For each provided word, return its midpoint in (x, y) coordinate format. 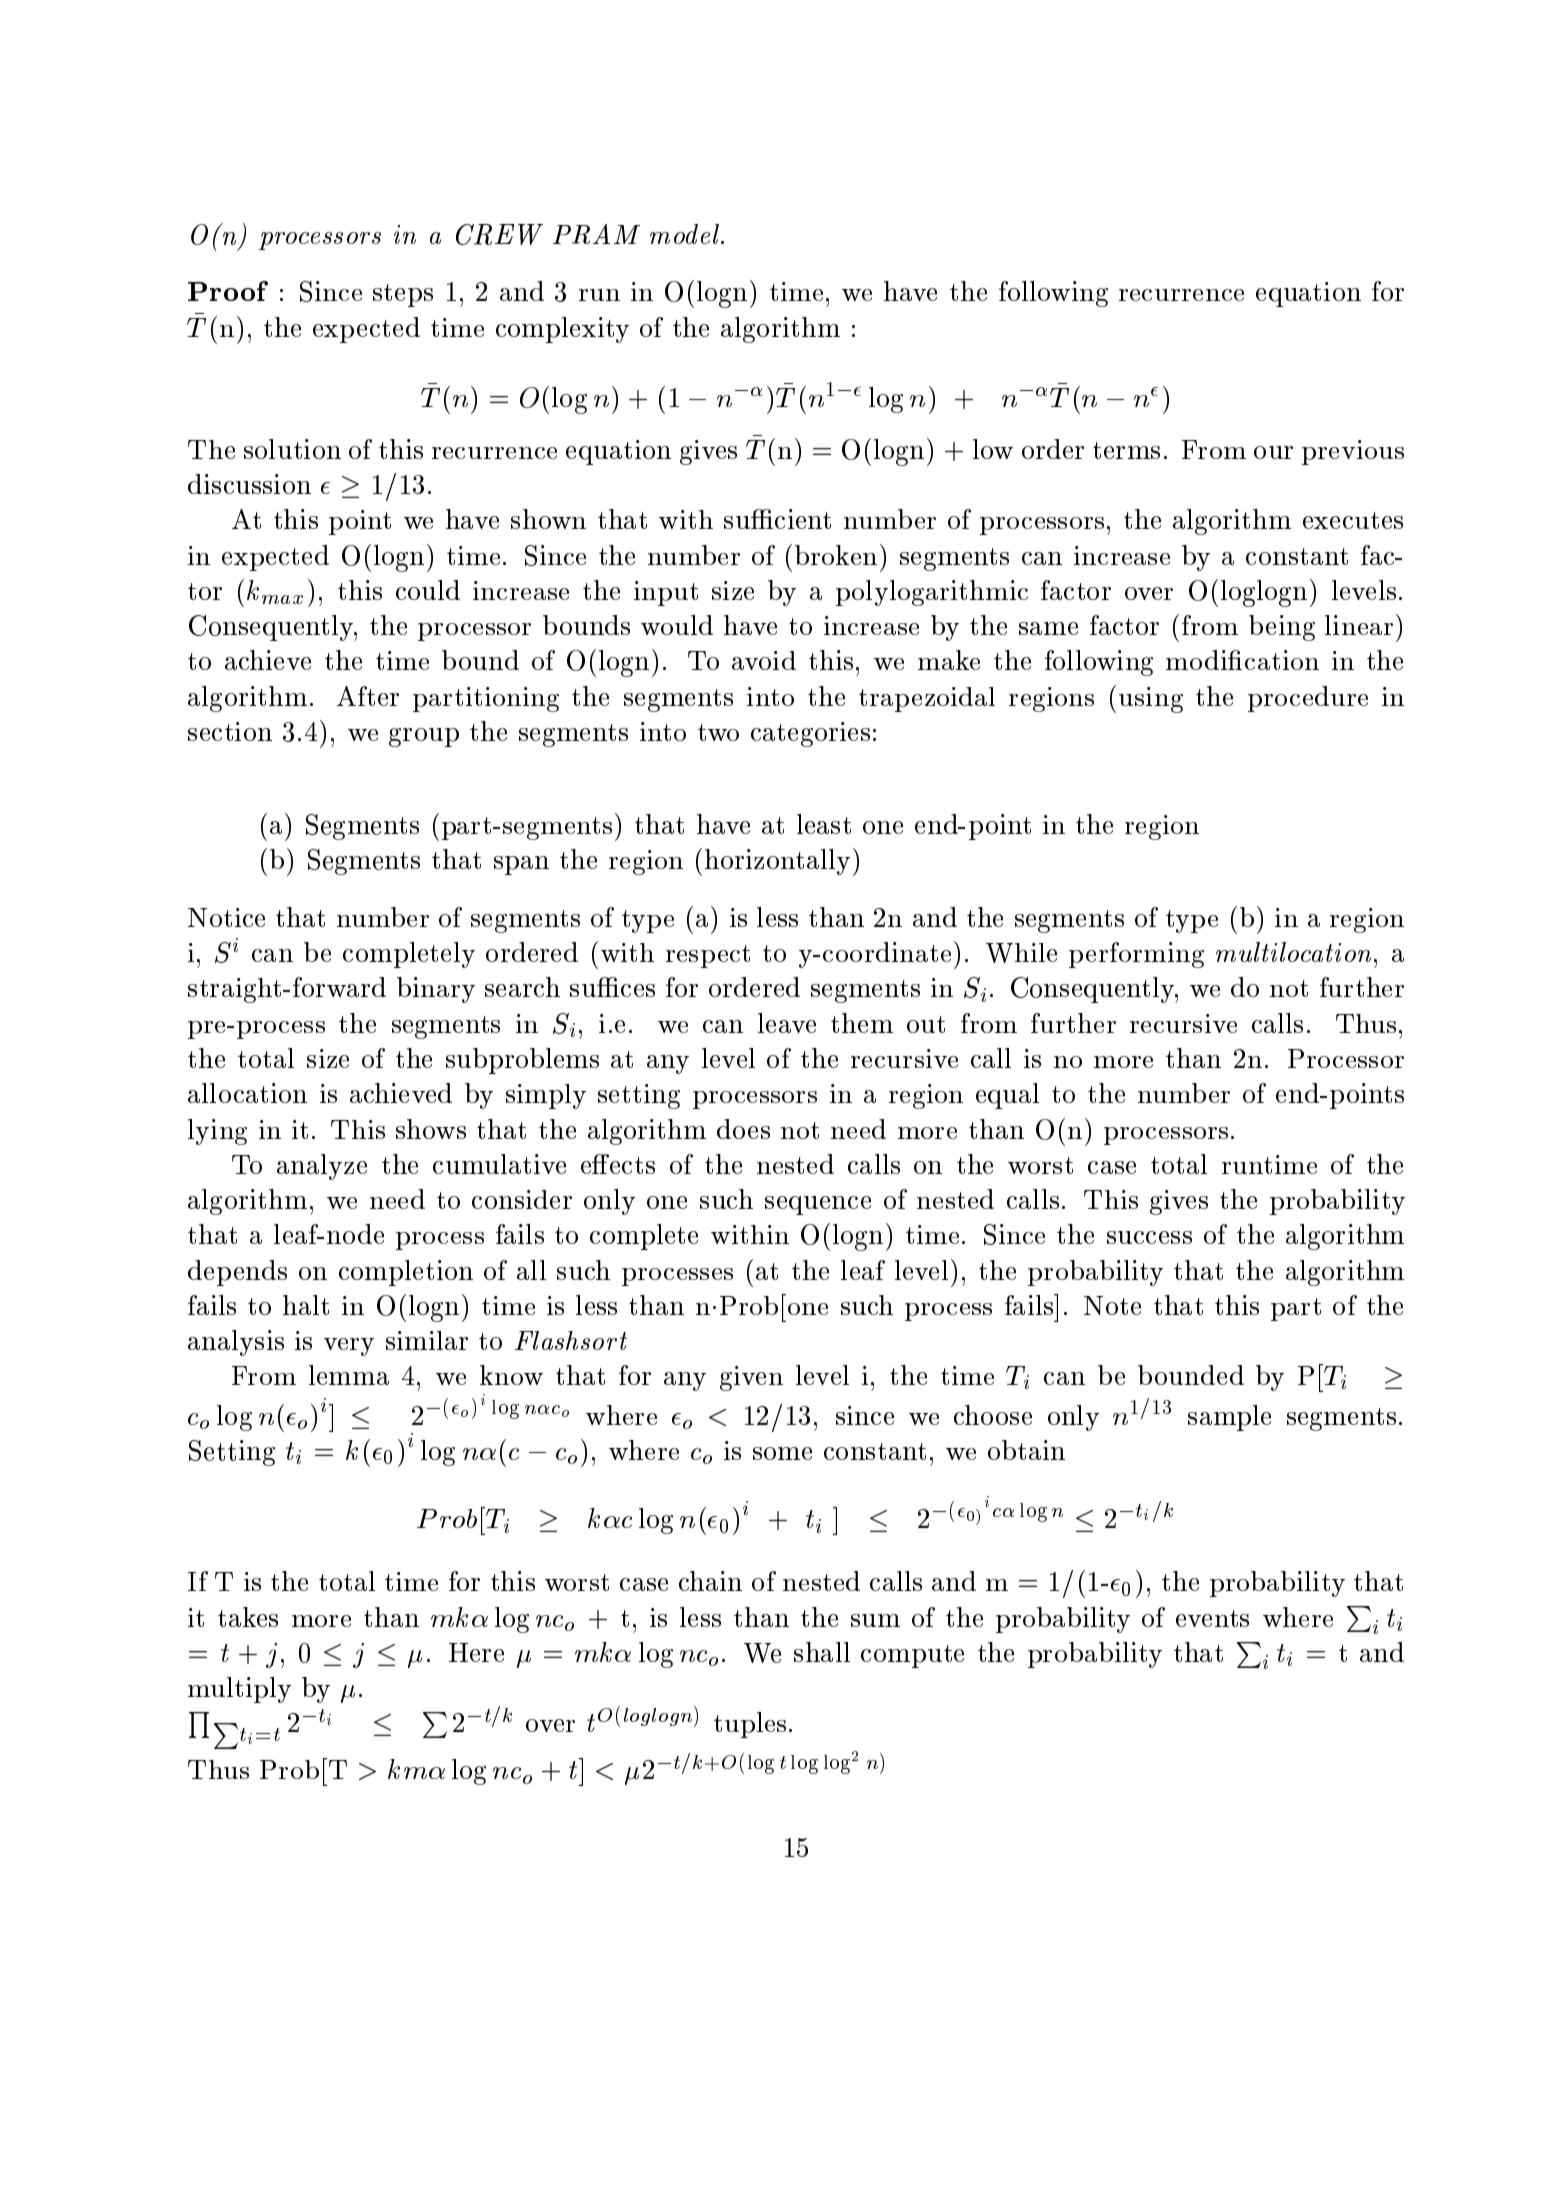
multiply (239, 1690)
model (686, 234)
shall (822, 1652)
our (1273, 452)
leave (787, 1023)
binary (436, 990)
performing (1136, 955)
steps (403, 295)
